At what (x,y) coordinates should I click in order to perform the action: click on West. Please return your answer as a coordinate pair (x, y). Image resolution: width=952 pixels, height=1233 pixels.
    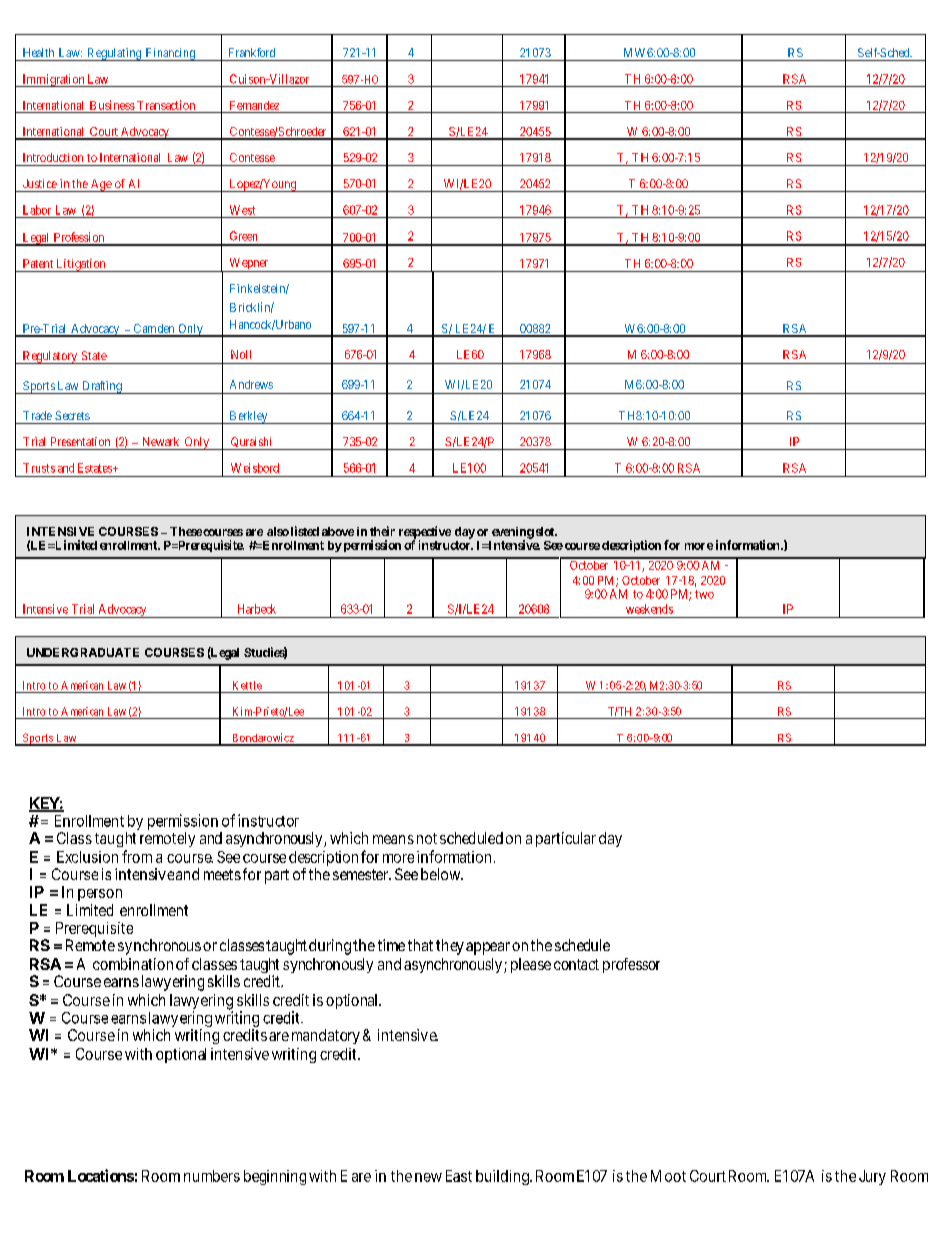
    Looking at the image, I should click on (242, 210).
